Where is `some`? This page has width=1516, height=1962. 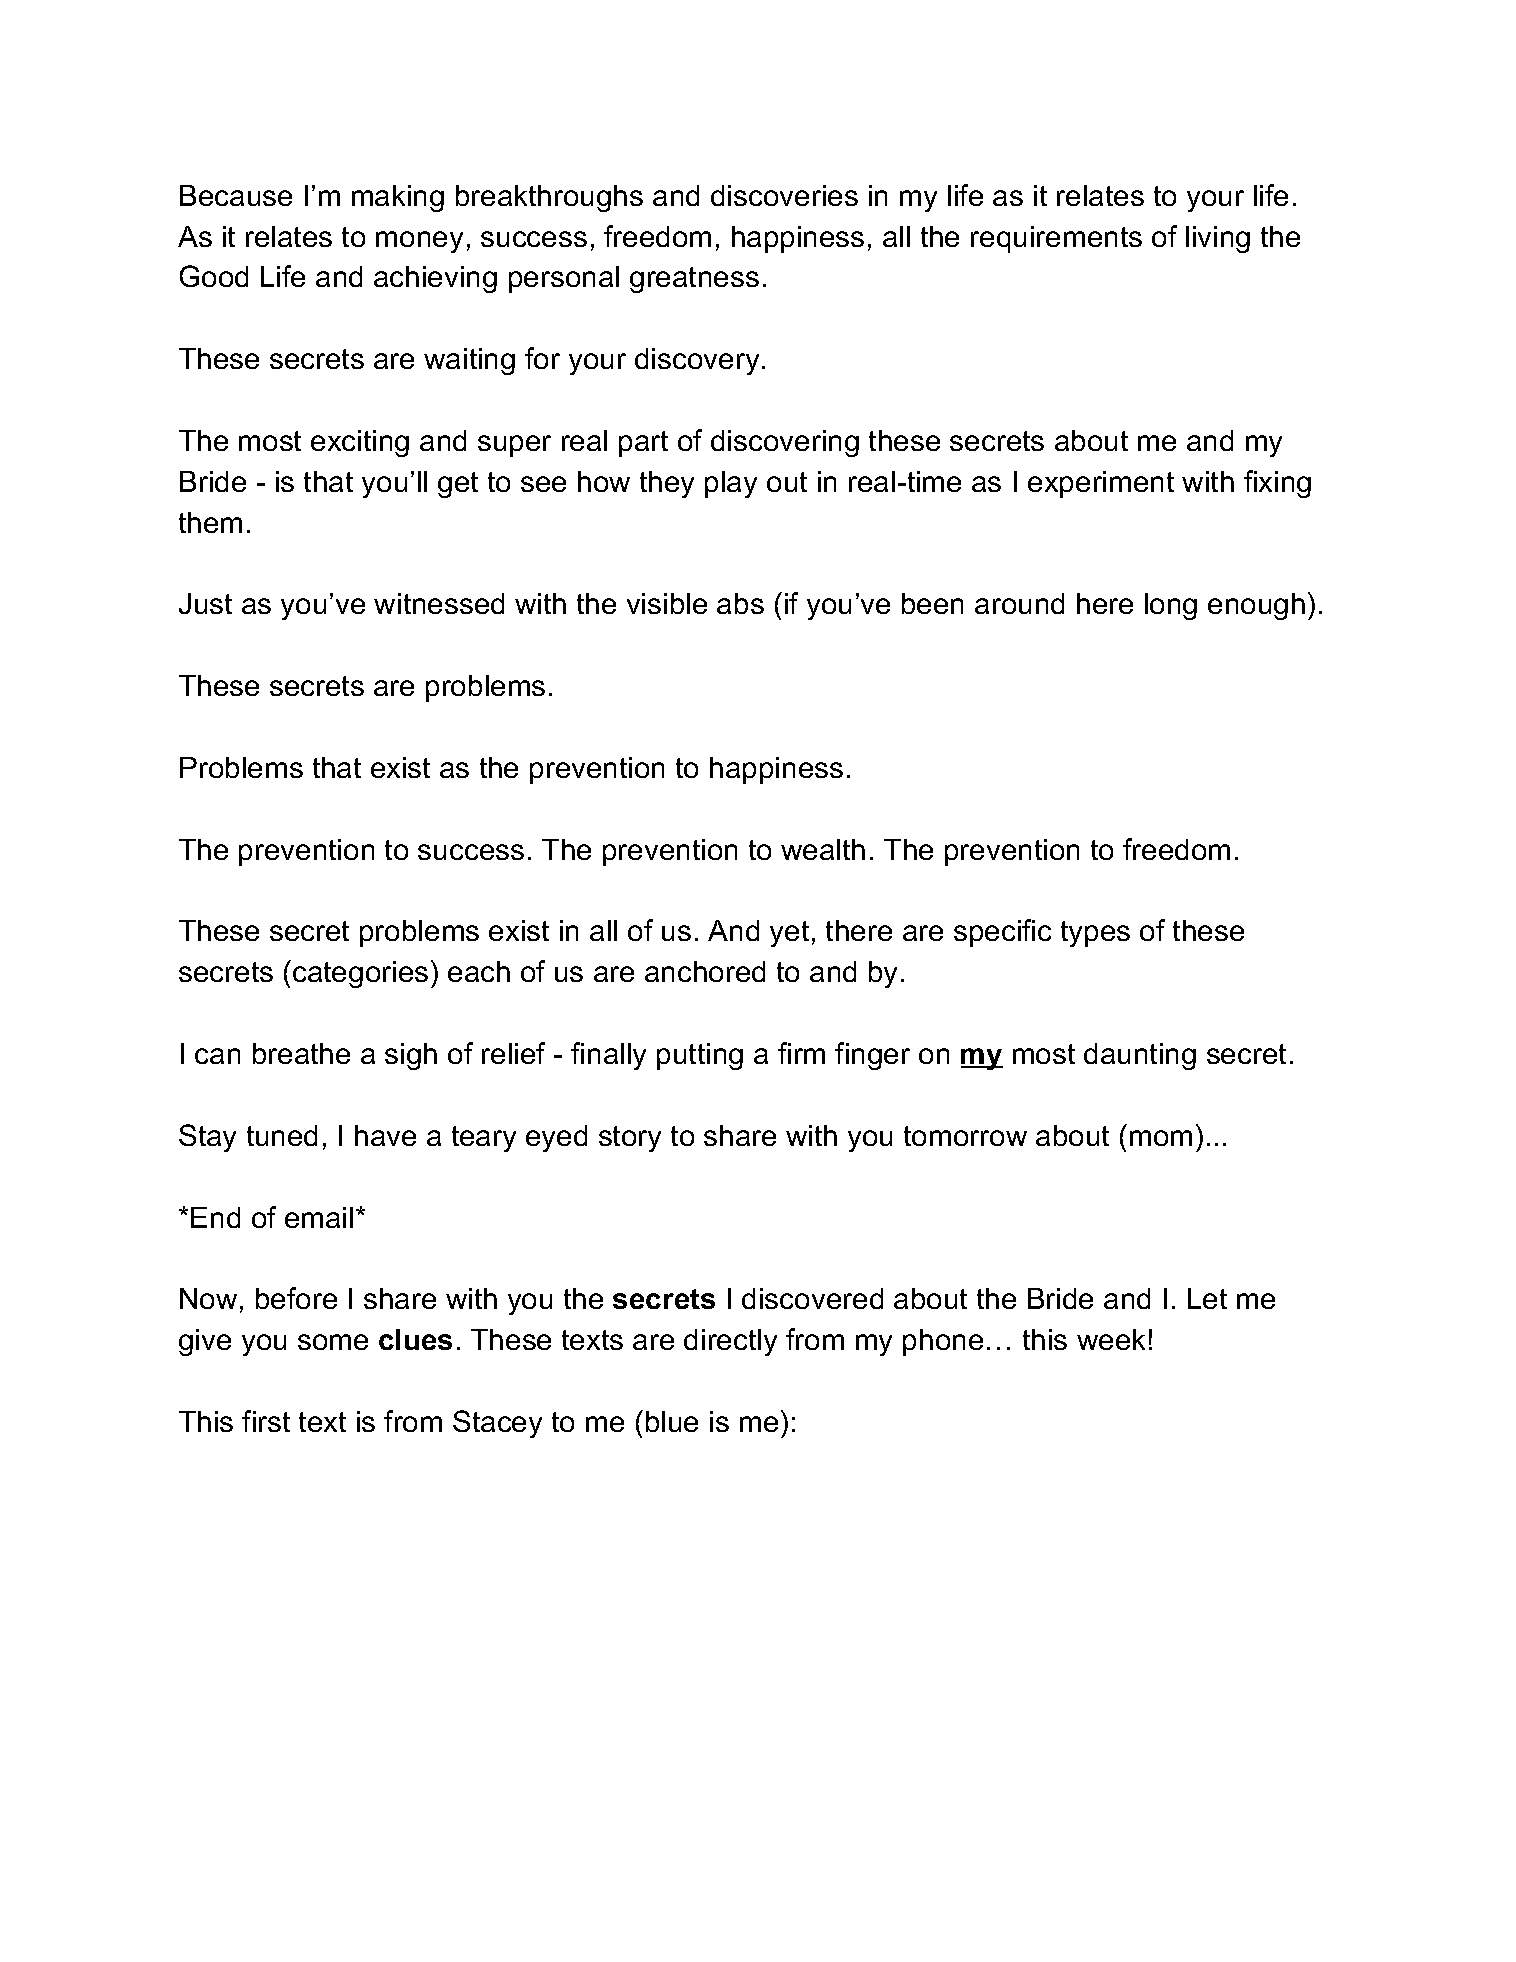 some is located at coordinates (333, 1342).
